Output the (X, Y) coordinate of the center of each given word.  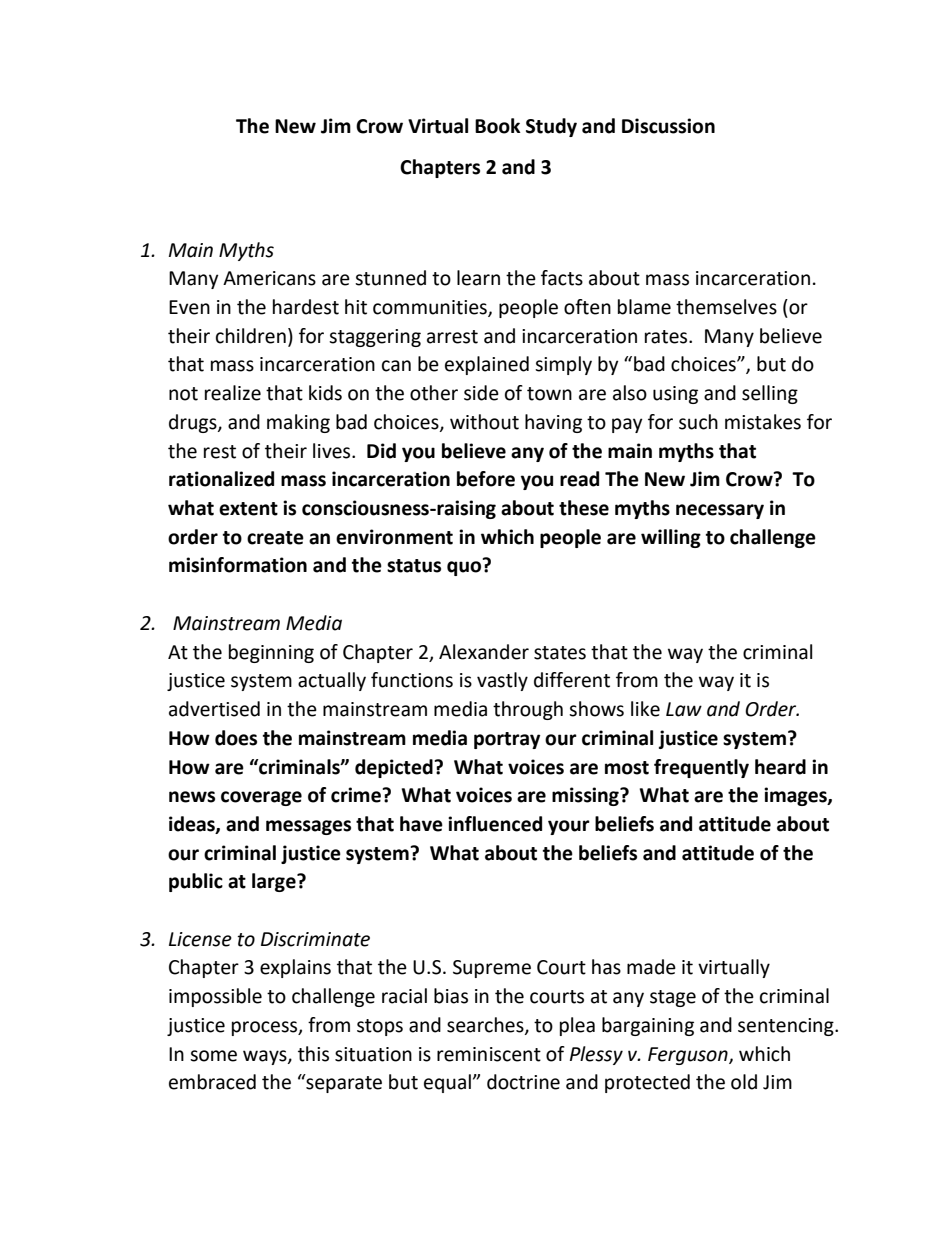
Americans (269, 278)
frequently (701, 768)
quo (464, 568)
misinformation (238, 565)
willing (671, 538)
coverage (261, 798)
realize (233, 393)
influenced (495, 824)
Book (498, 126)
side (481, 393)
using (675, 395)
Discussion (668, 126)
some (213, 1056)
